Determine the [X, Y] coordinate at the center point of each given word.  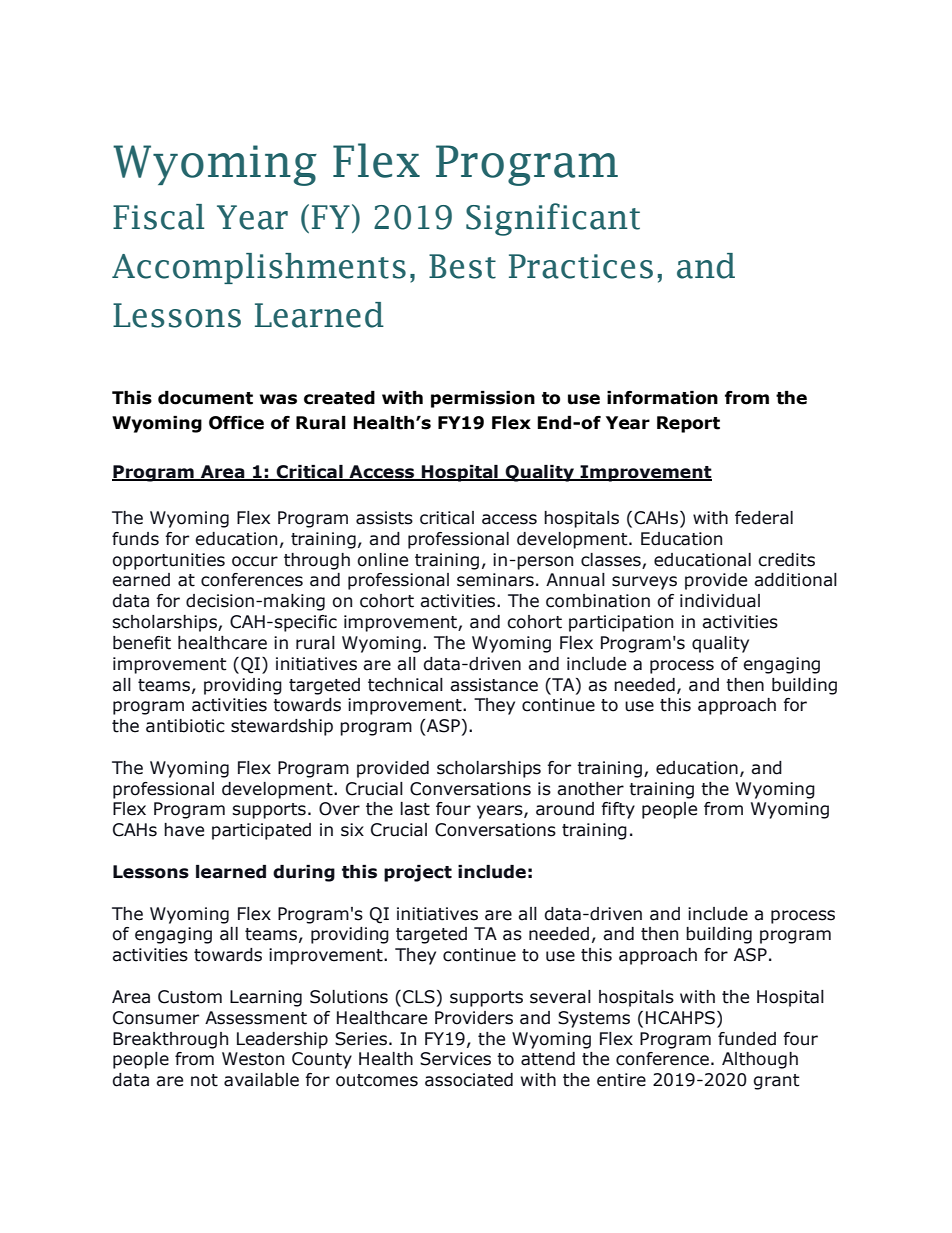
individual [720, 601]
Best [462, 266]
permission [483, 399]
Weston [253, 1059]
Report [688, 424]
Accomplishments [259, 268]
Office [236, 423]
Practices [581, 266]
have [184, 830]
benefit [142, 643]
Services [455, 1059]
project [418, 873]
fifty [618, 810]
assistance [494, 685]
